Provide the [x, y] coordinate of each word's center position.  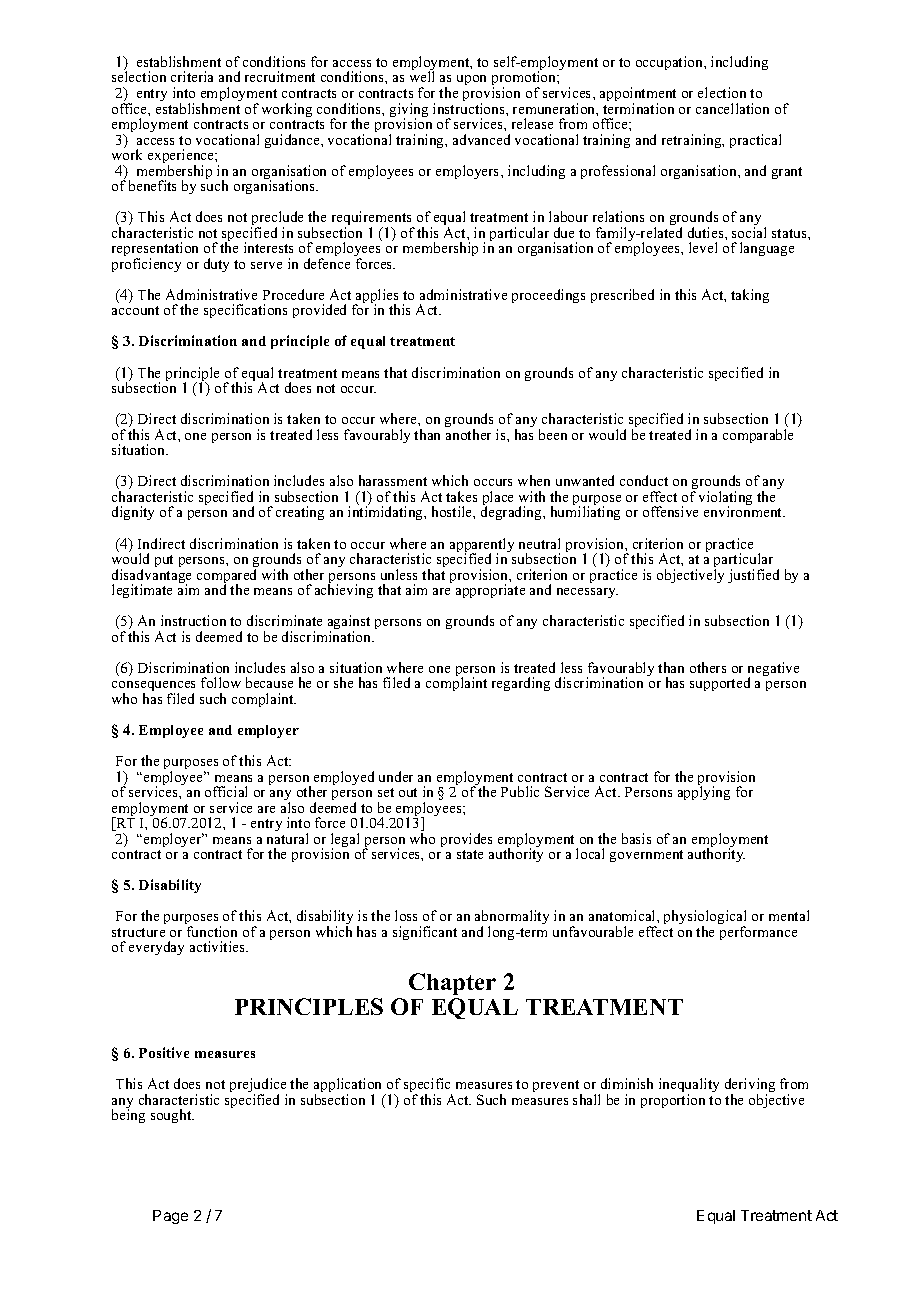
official [226, 791]
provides [466, 840]
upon [471, 80]
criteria [192, 76]
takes [461, 496]
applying [704, 792]
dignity [133, 513]
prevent [557, 1087]
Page [170, 1217]
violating [725, 499]
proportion [673, 1101]
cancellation [732, 108]
